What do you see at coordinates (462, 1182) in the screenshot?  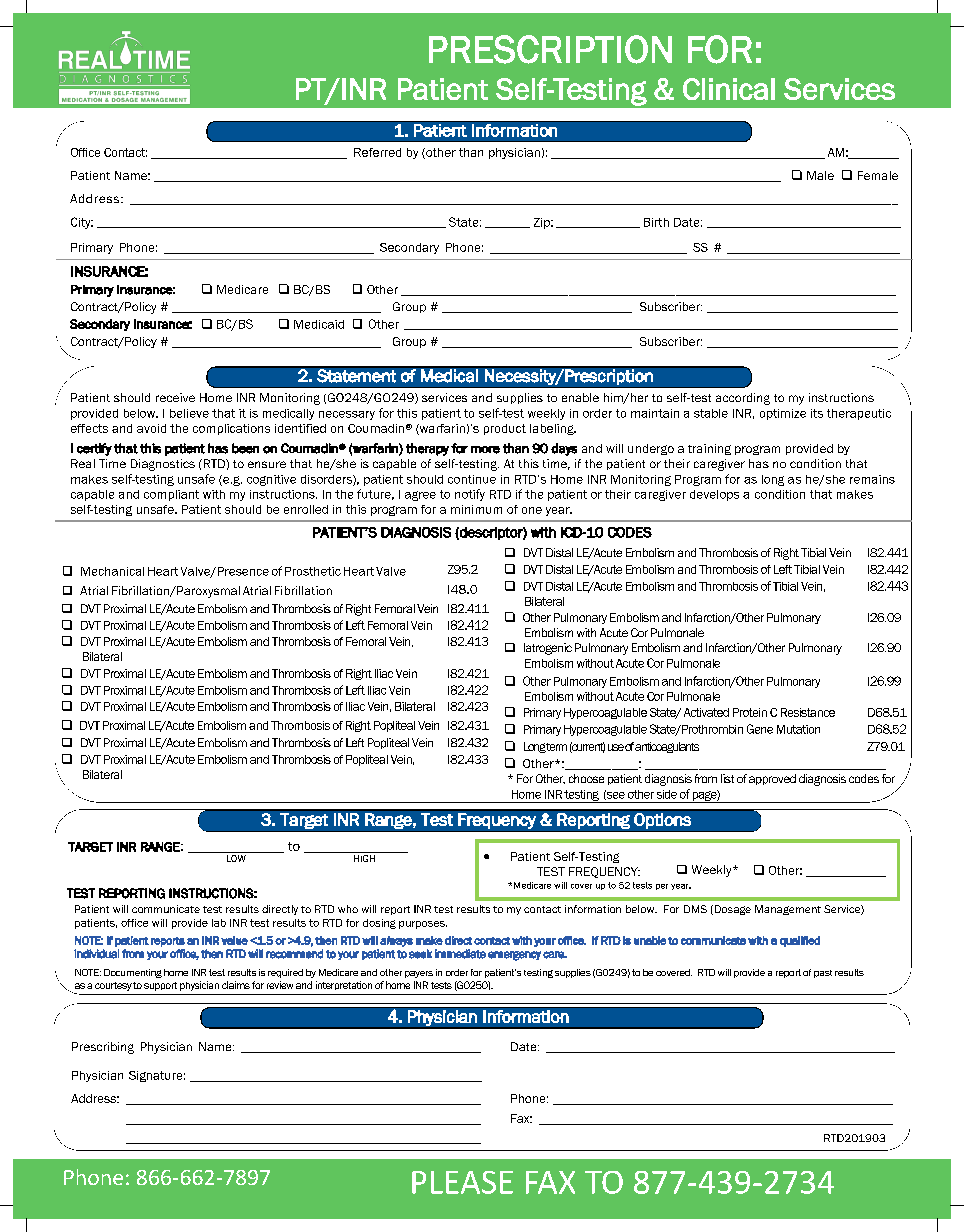 I see `PLEASE` at bounding box center [462, 1182].
